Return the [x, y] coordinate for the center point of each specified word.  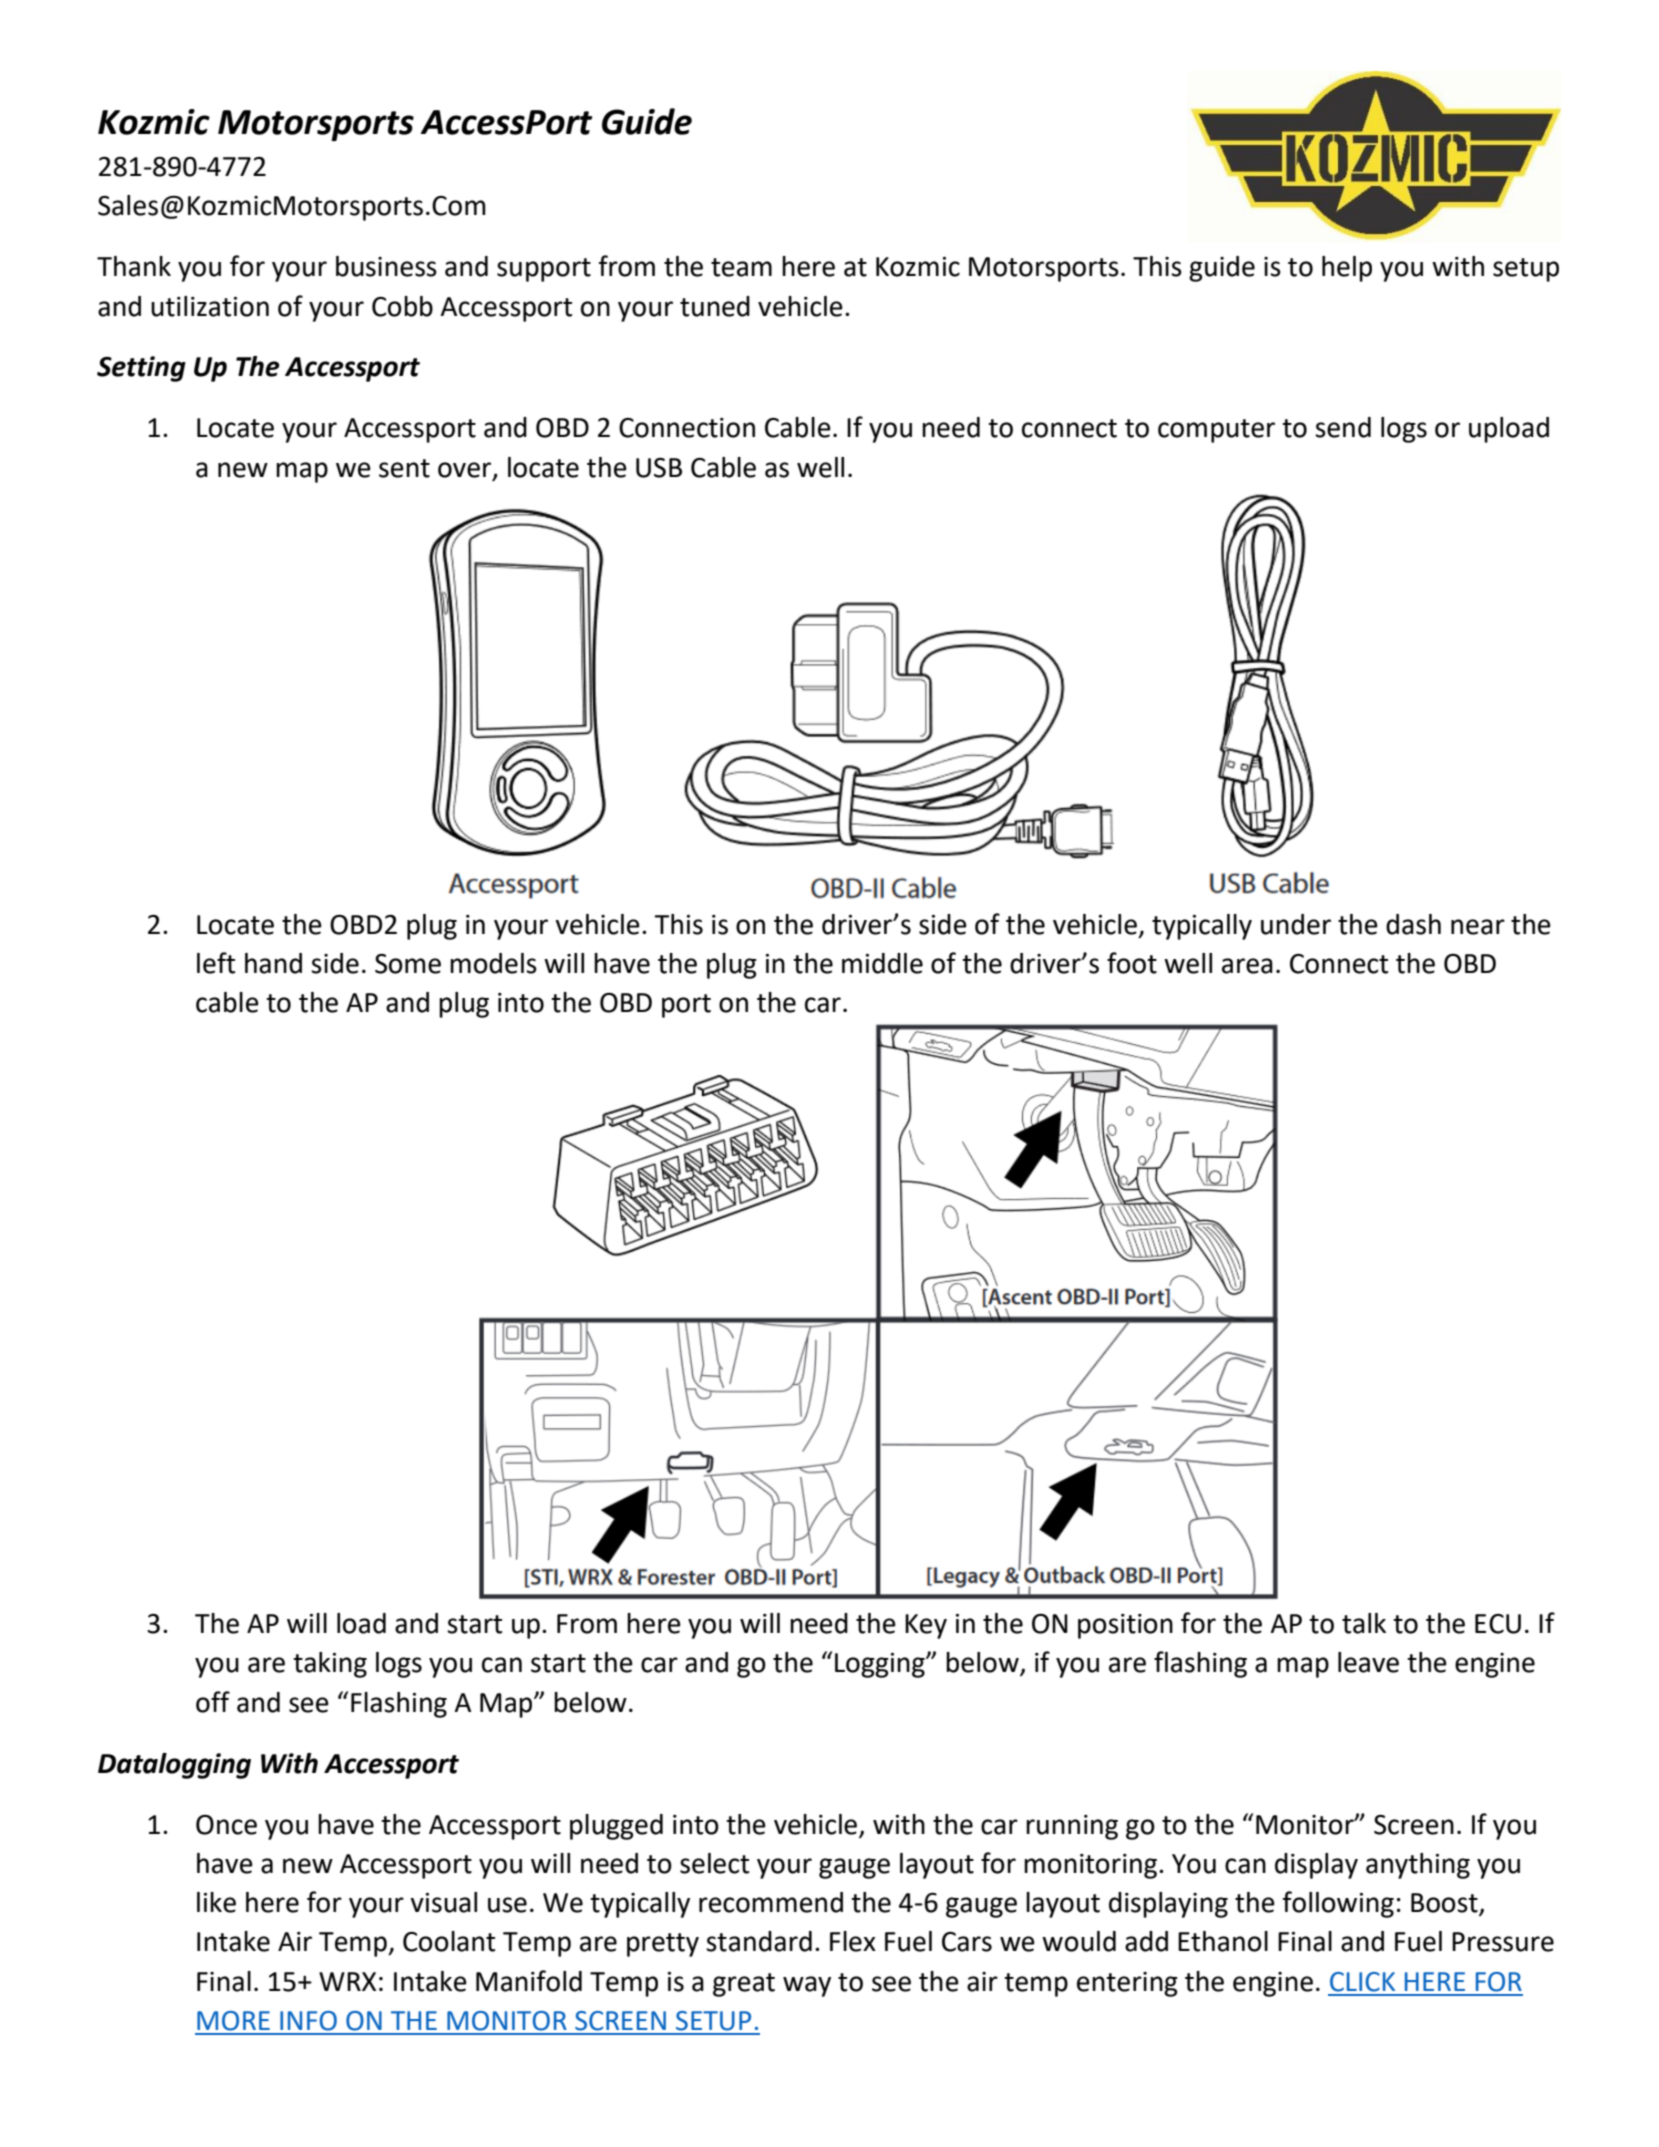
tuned [715, 306]
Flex [853, 1941]
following [1338, 1904]
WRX [347, 1981]
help [1347, 269]
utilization [210, 306]
